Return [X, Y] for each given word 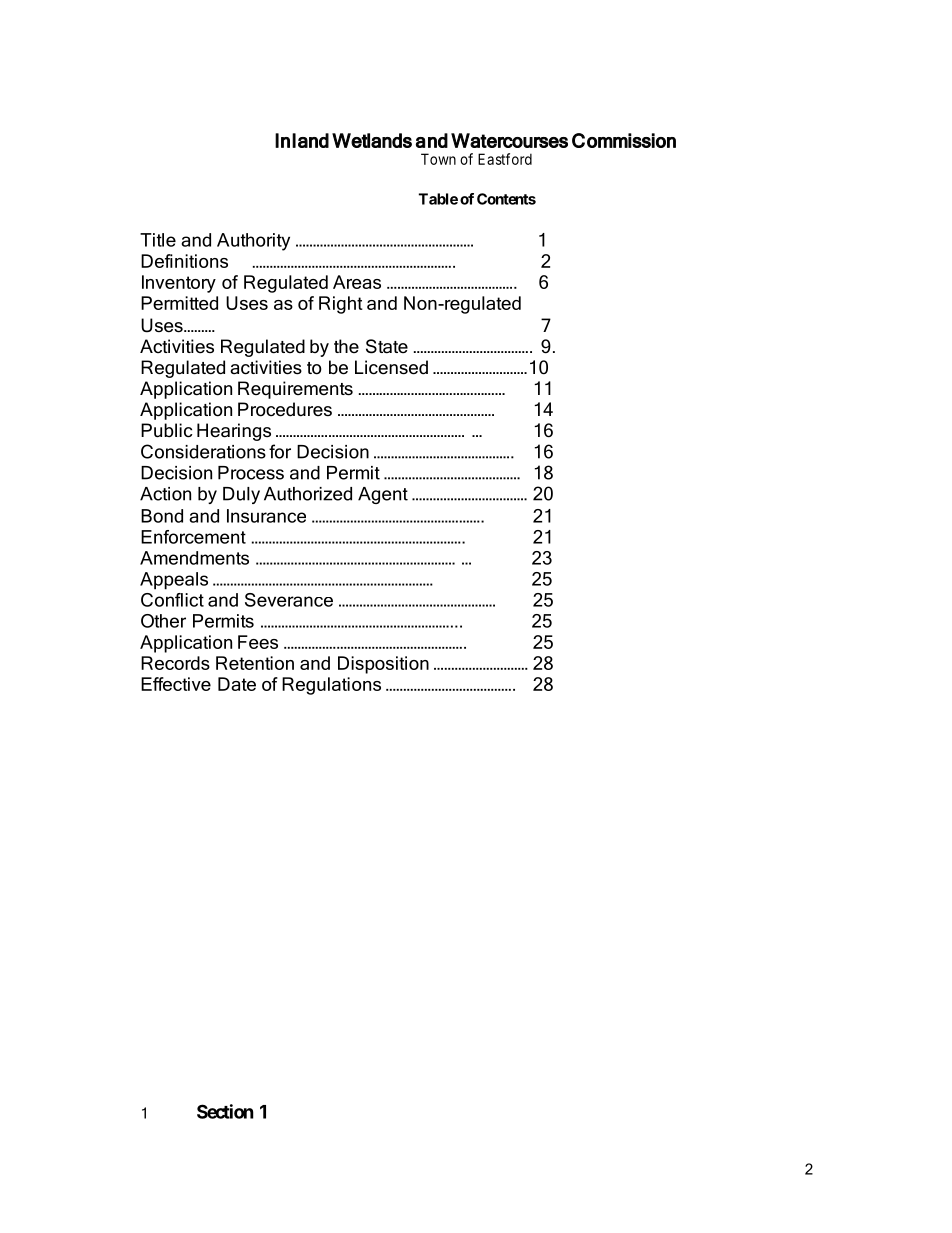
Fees [258, 642]
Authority [253, 242]
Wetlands [372, 140]
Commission [624, 140]
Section [225, 1111]
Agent [383, 495]
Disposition [383, 665]
